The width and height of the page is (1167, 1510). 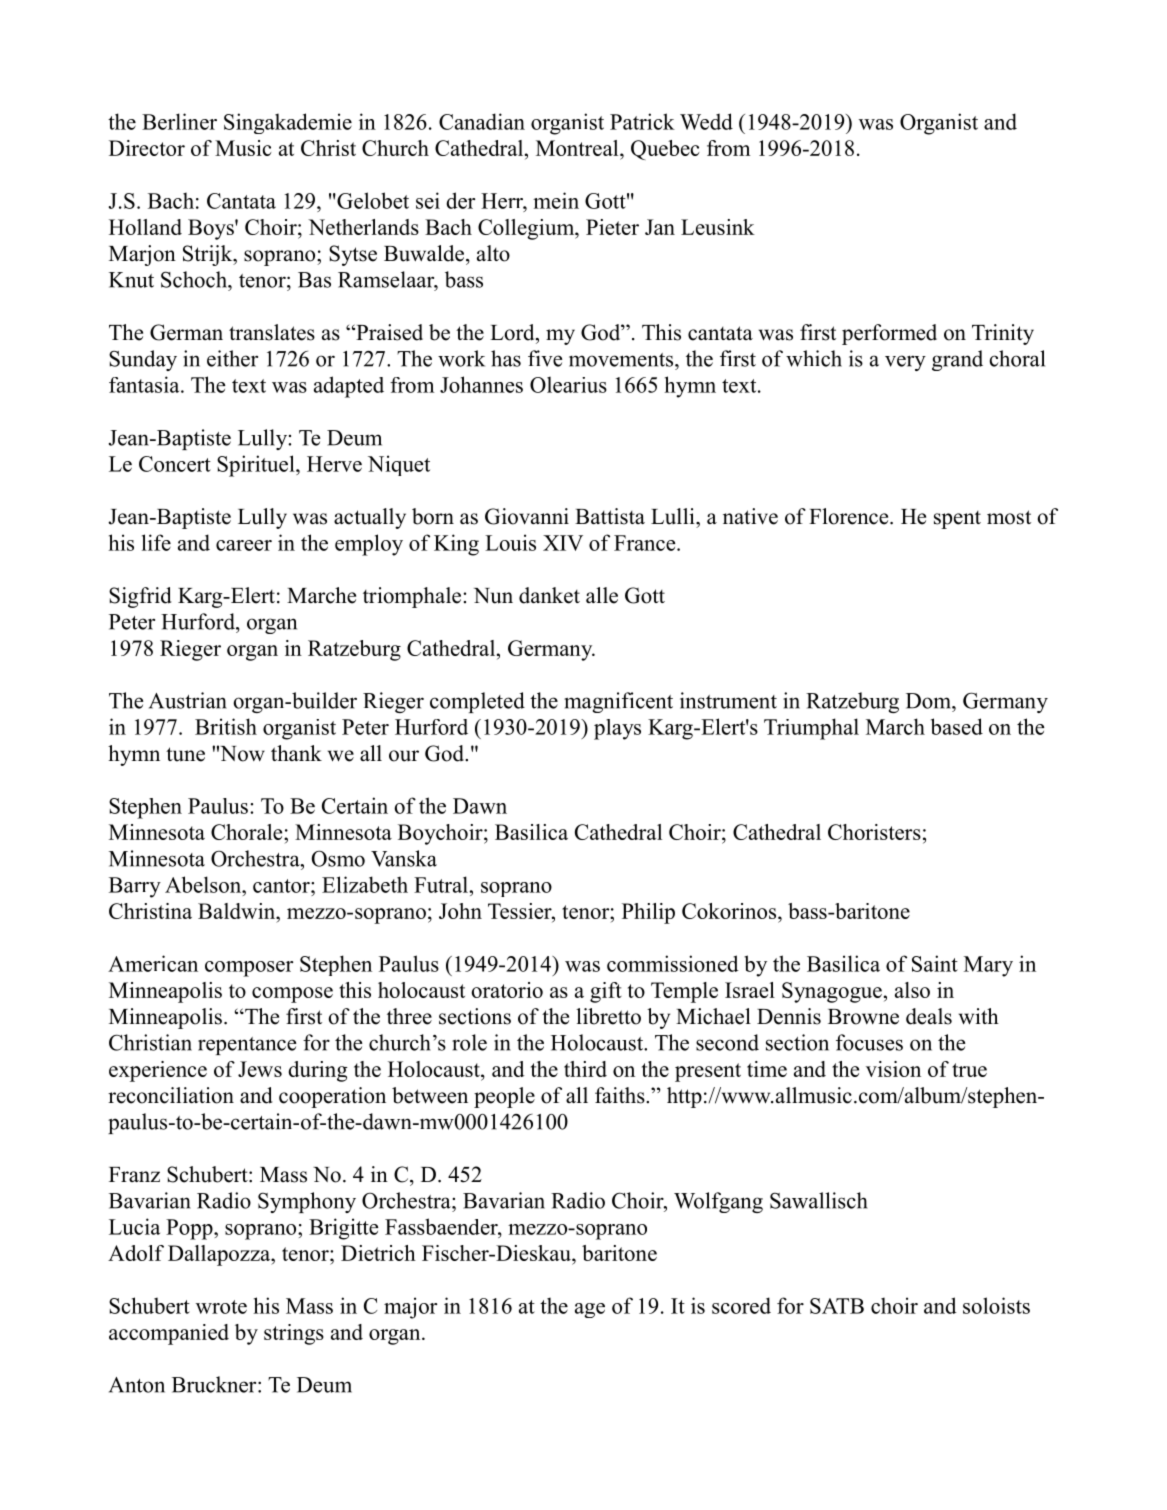 I want to click on based, so click(x=957, y=726).
